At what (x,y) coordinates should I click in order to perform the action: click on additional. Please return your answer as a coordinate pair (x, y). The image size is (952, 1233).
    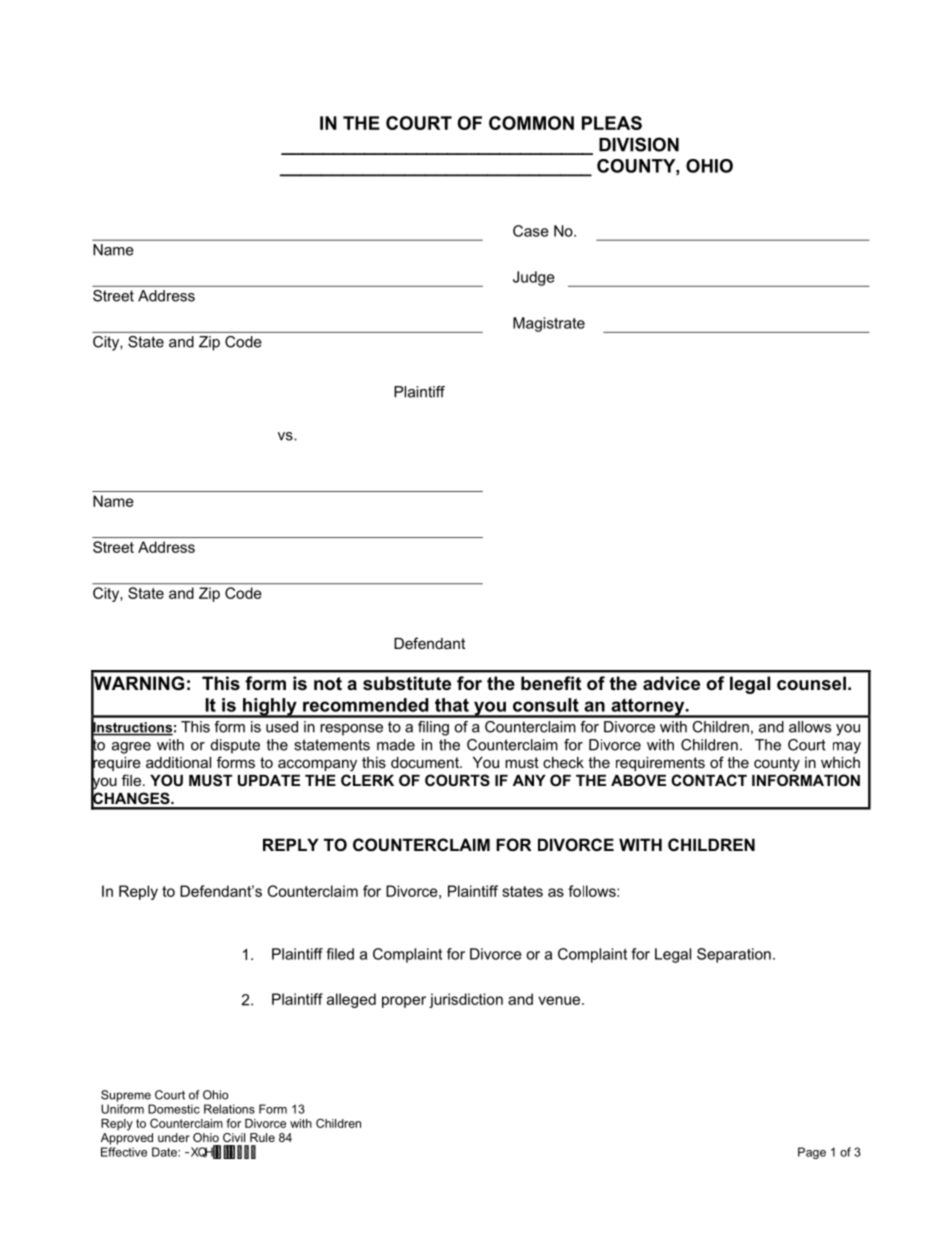
    Looking at the image, I should click on (178, 762).
